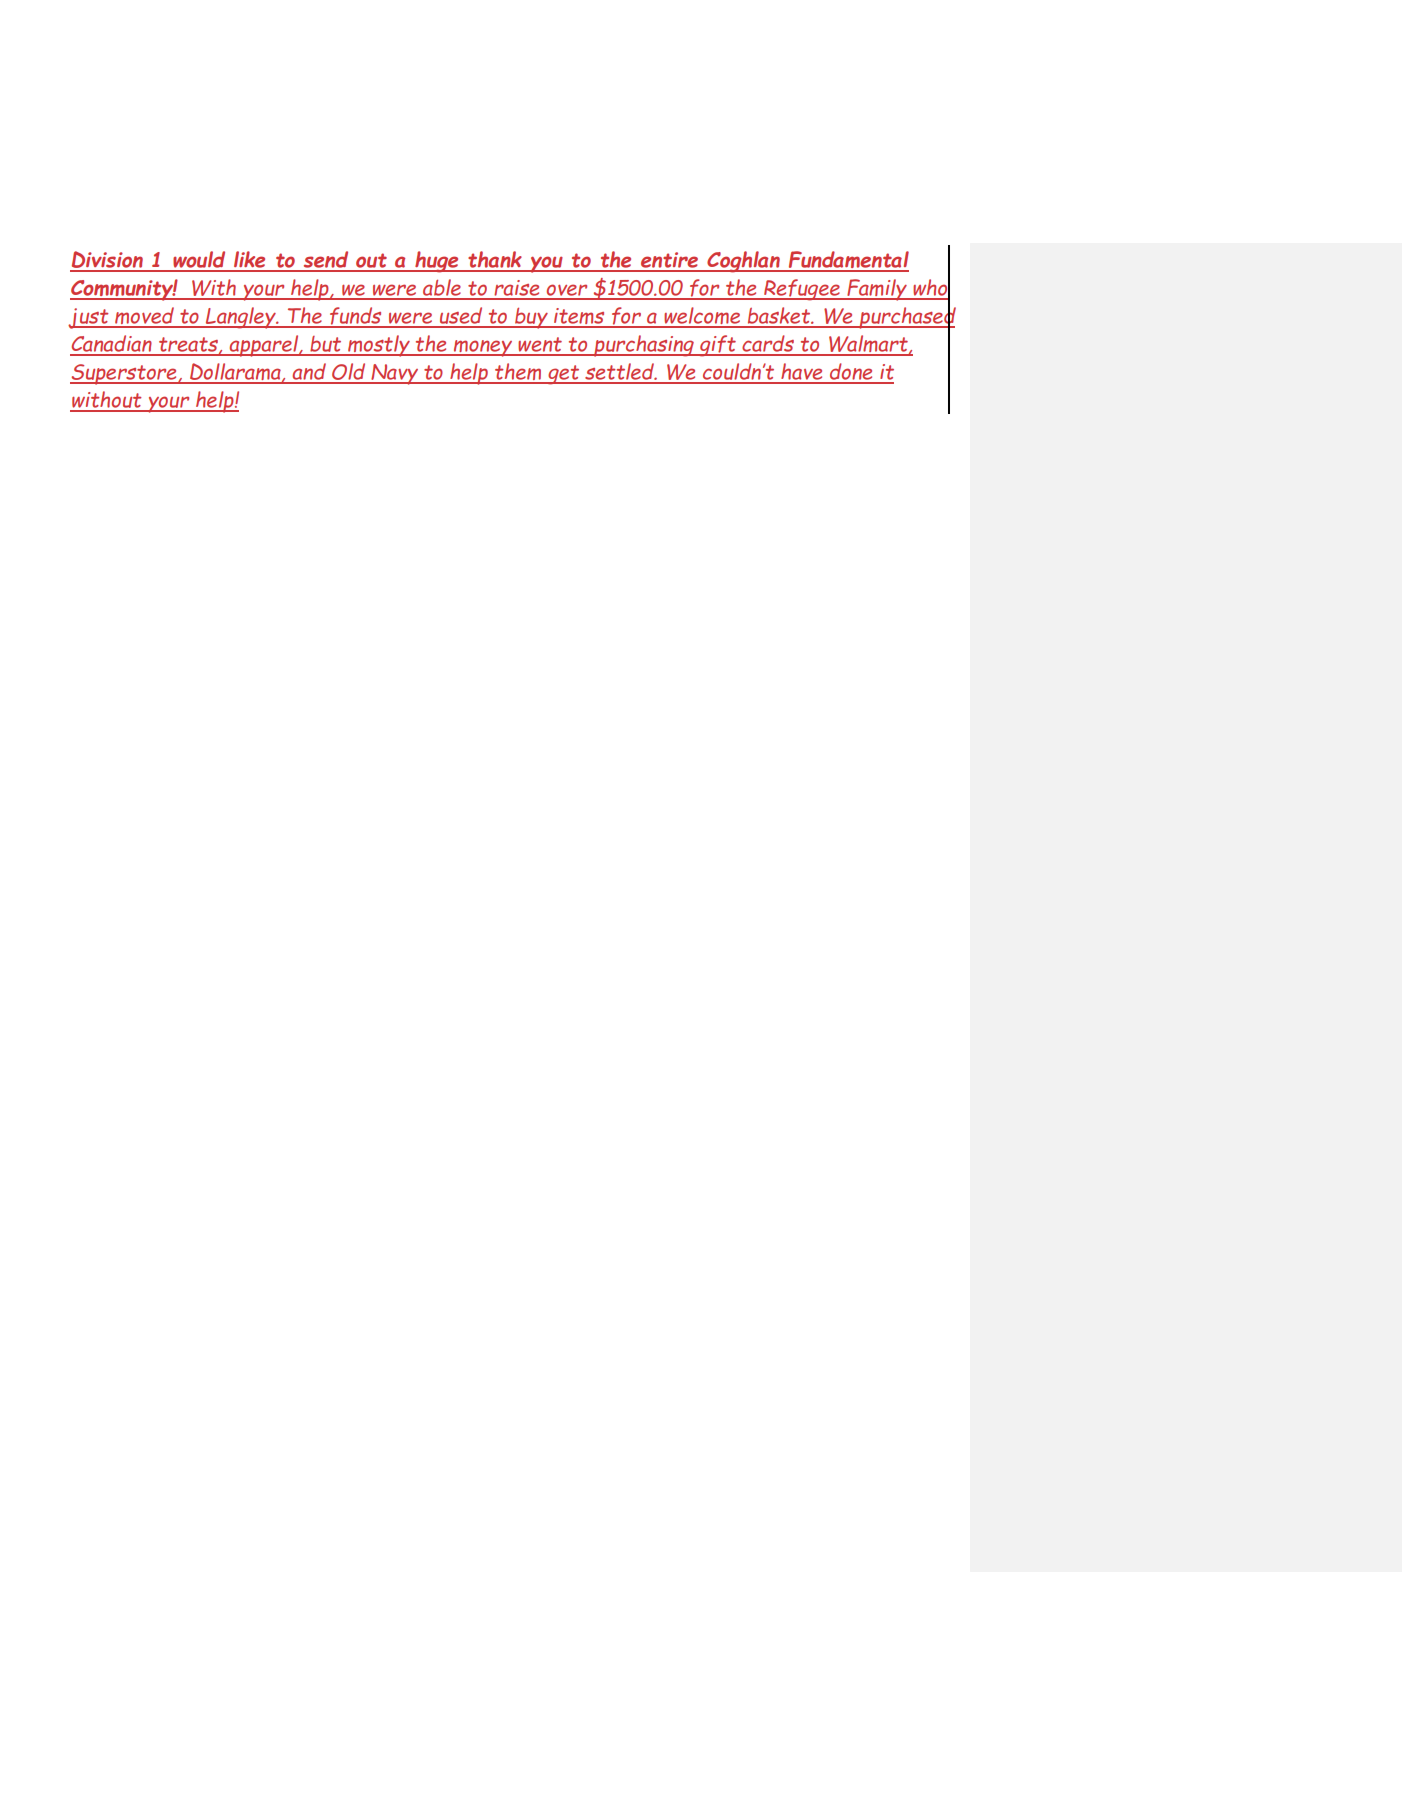  Describe the element at coordinates (802, 290) in the page. I see `Refugee` at that location.
